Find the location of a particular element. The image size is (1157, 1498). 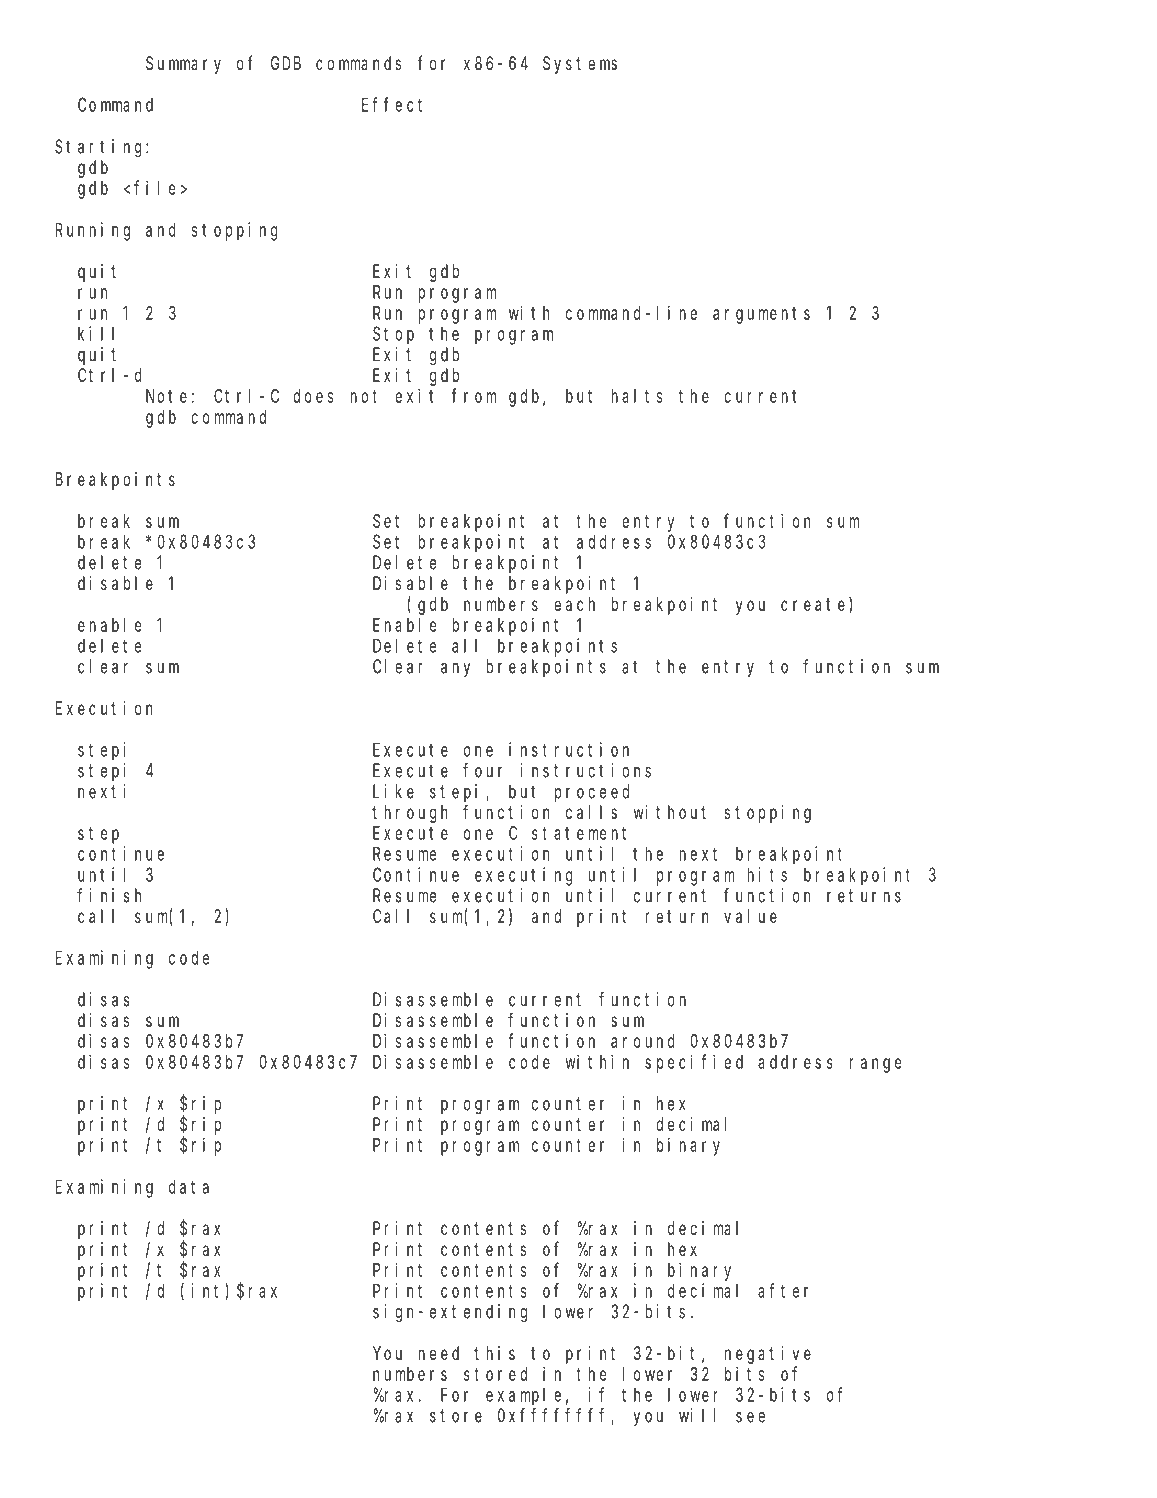

specified is located at coordinates (694, 1063).
